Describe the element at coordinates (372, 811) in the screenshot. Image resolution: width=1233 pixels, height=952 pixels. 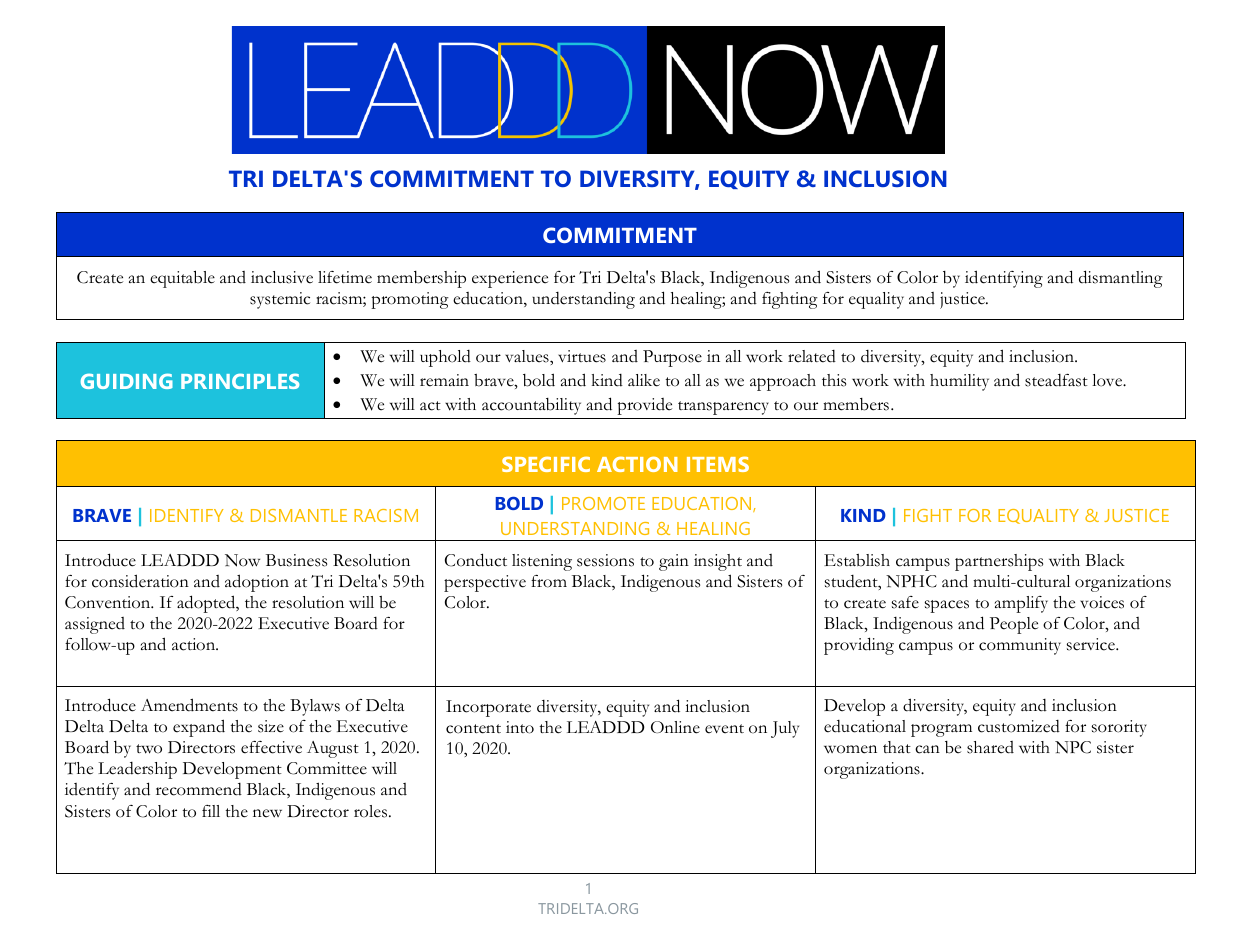
I see `roles` at that location.
